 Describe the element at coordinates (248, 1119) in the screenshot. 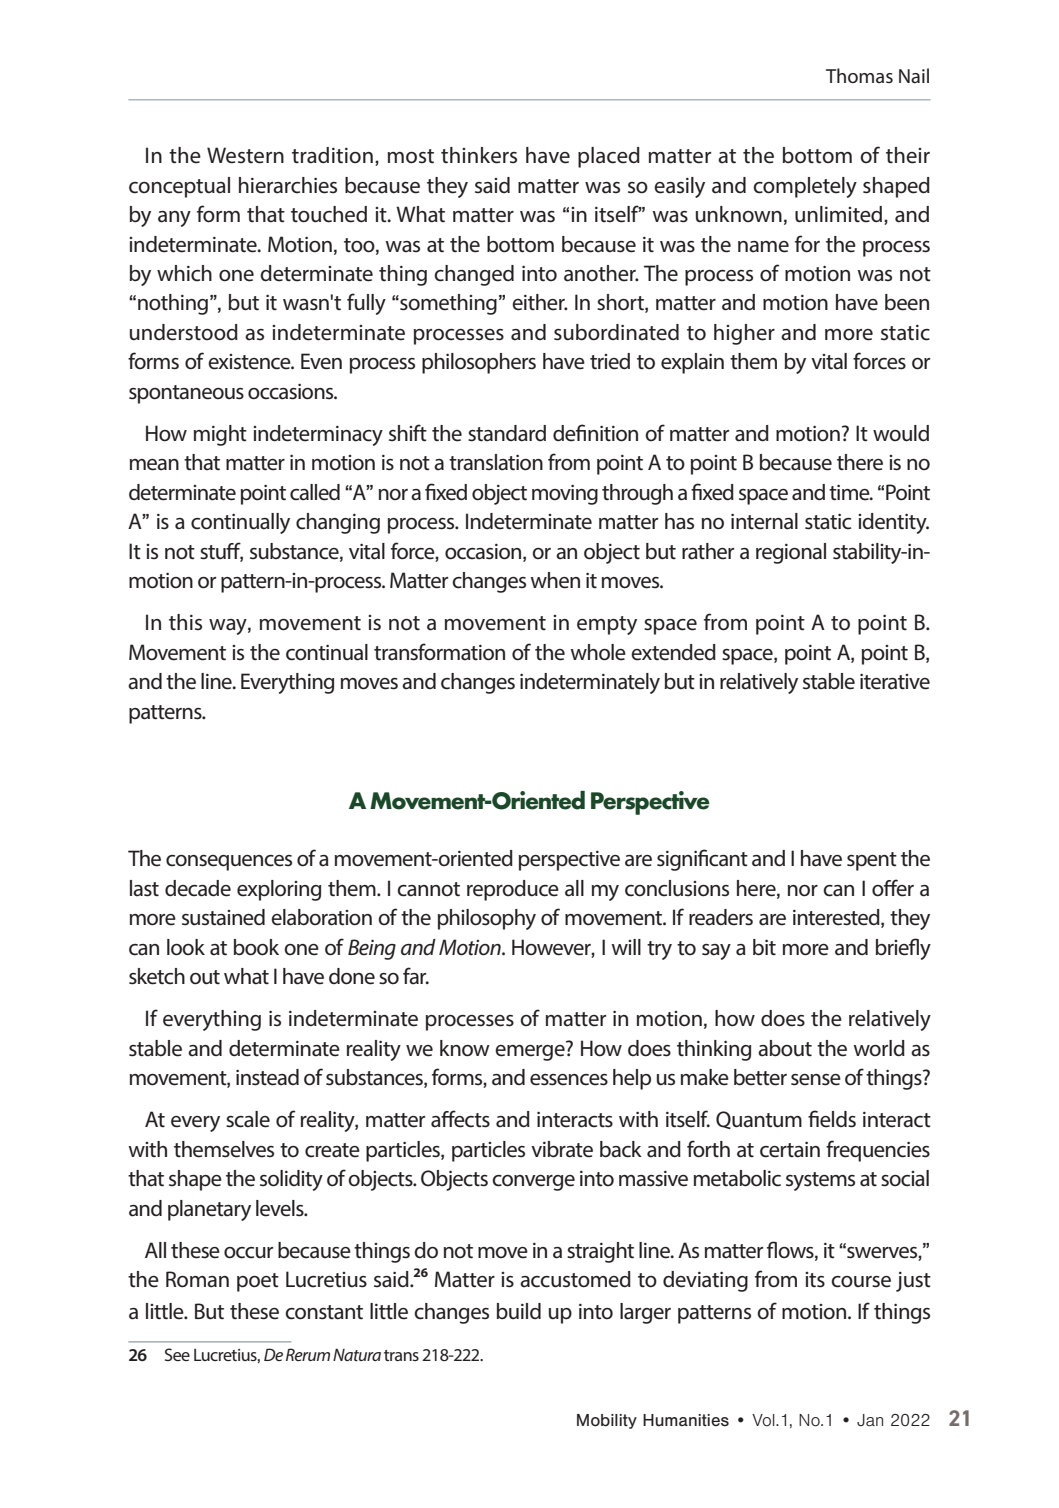

I see `scale` at that location.
